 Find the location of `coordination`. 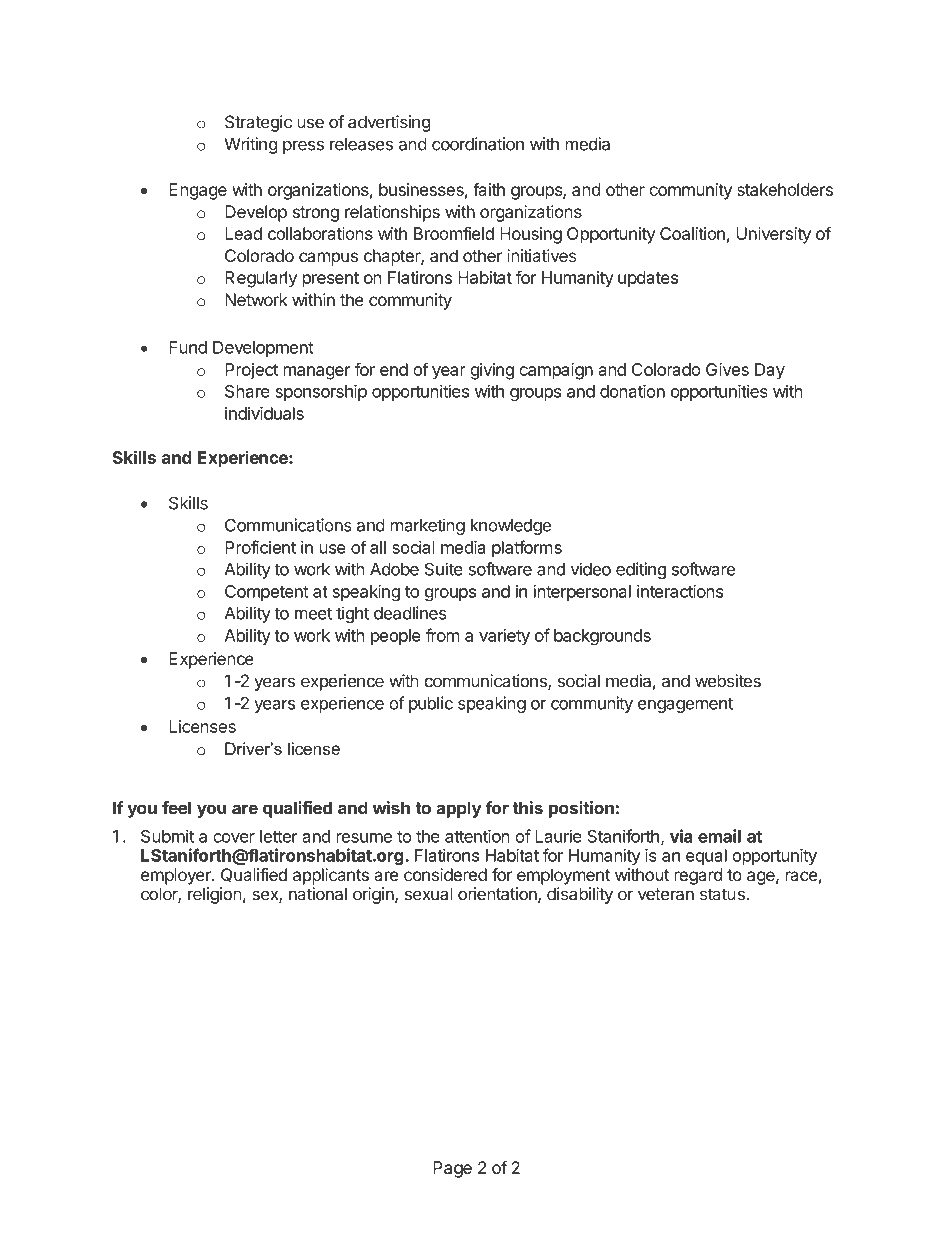

coordination is located at coordinates (478, 144).
